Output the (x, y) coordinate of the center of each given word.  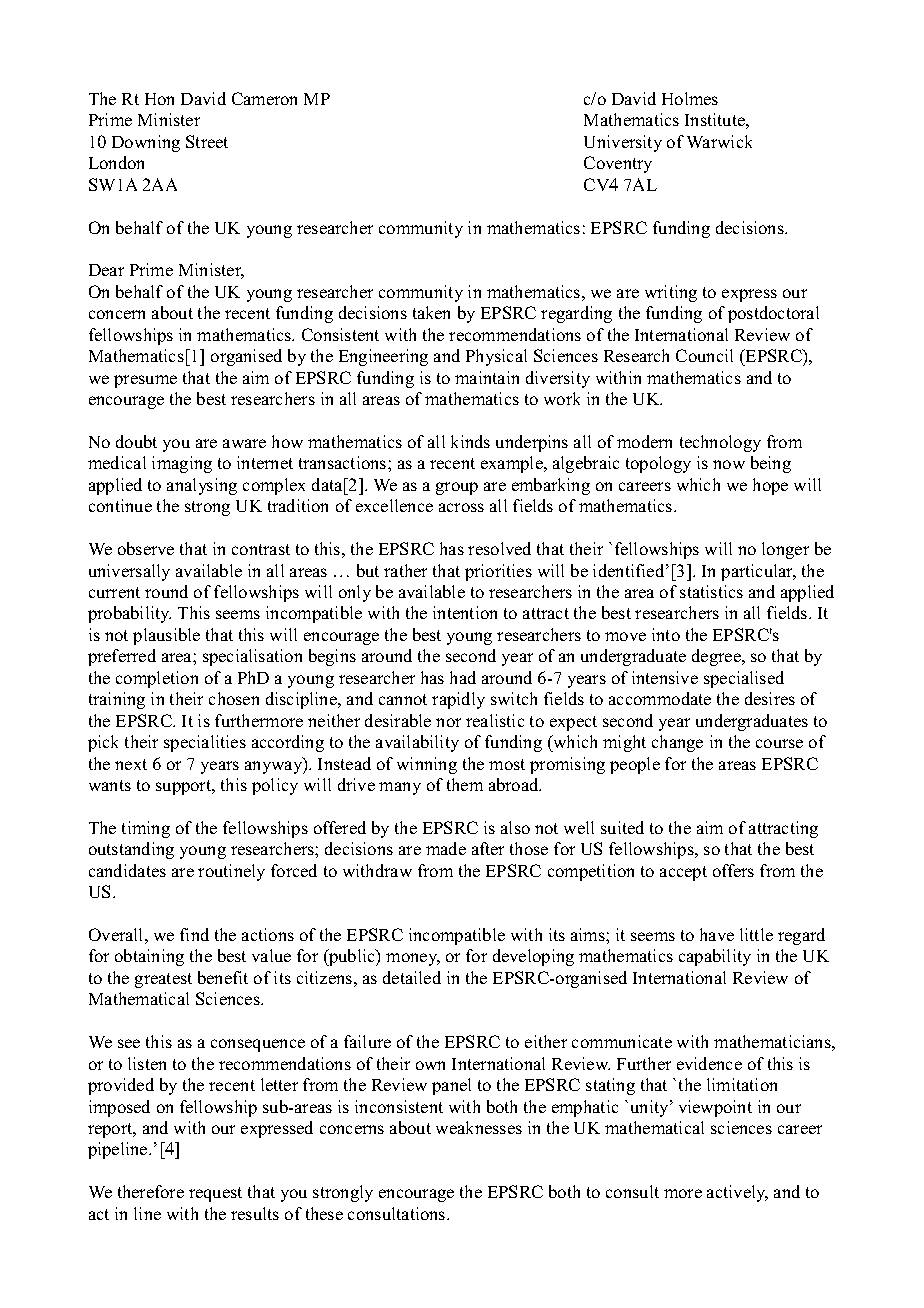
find (194, 934)
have (717, 934)
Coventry (618, 164)
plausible (166, 636)
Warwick (719, 141)
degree (717, 657)
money (413, 959)
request (215, 1194)
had (463, 677)
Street (207, 141)
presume (145, 381)
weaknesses (479, 1127)
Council (704, 355)
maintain (487, 377)
